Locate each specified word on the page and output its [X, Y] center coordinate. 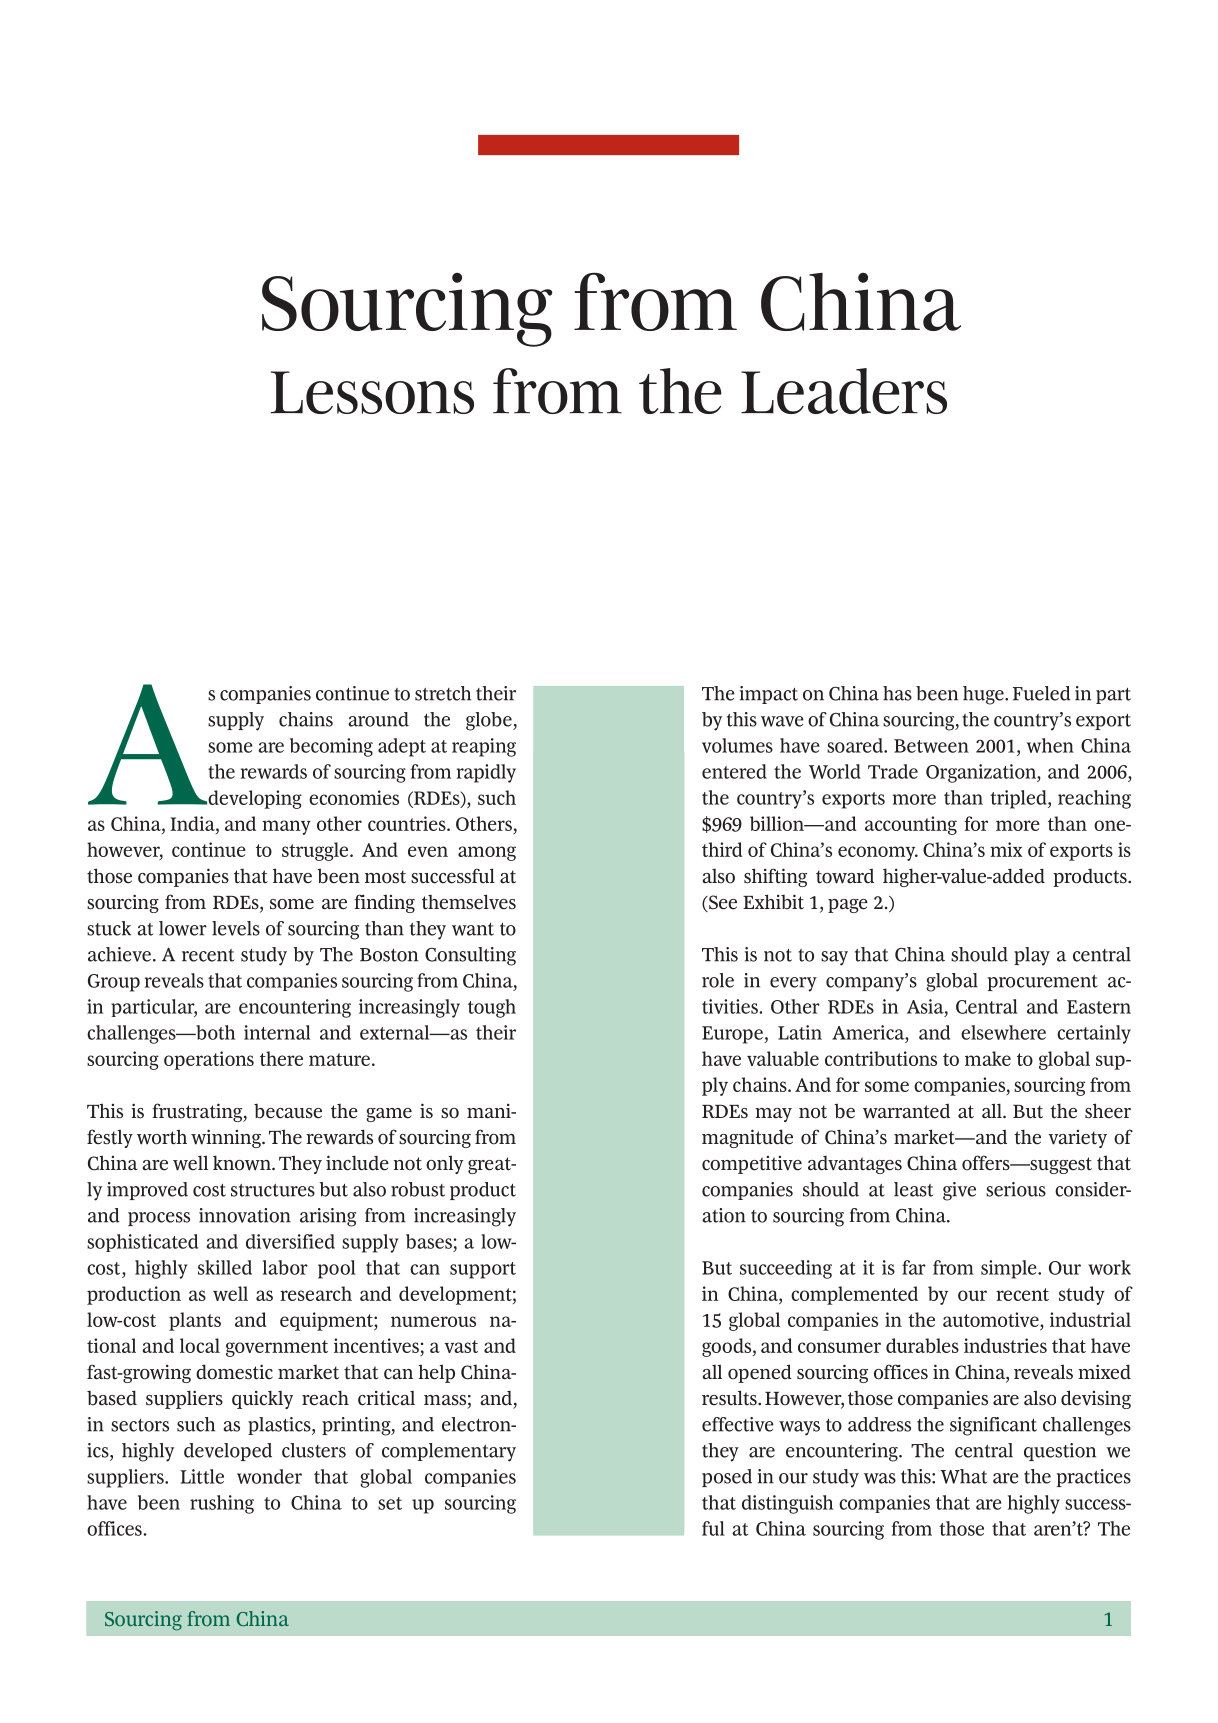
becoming [331, 747]
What [963, 1476]
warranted [906, 1111]
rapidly [486, 773]
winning [227, 1138]
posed [727, 1478]
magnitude [747, 1138]
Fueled [1042, 693]
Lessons [372, 392]
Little [202, 1476]
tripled [1019, 799]
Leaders [844, 391]
